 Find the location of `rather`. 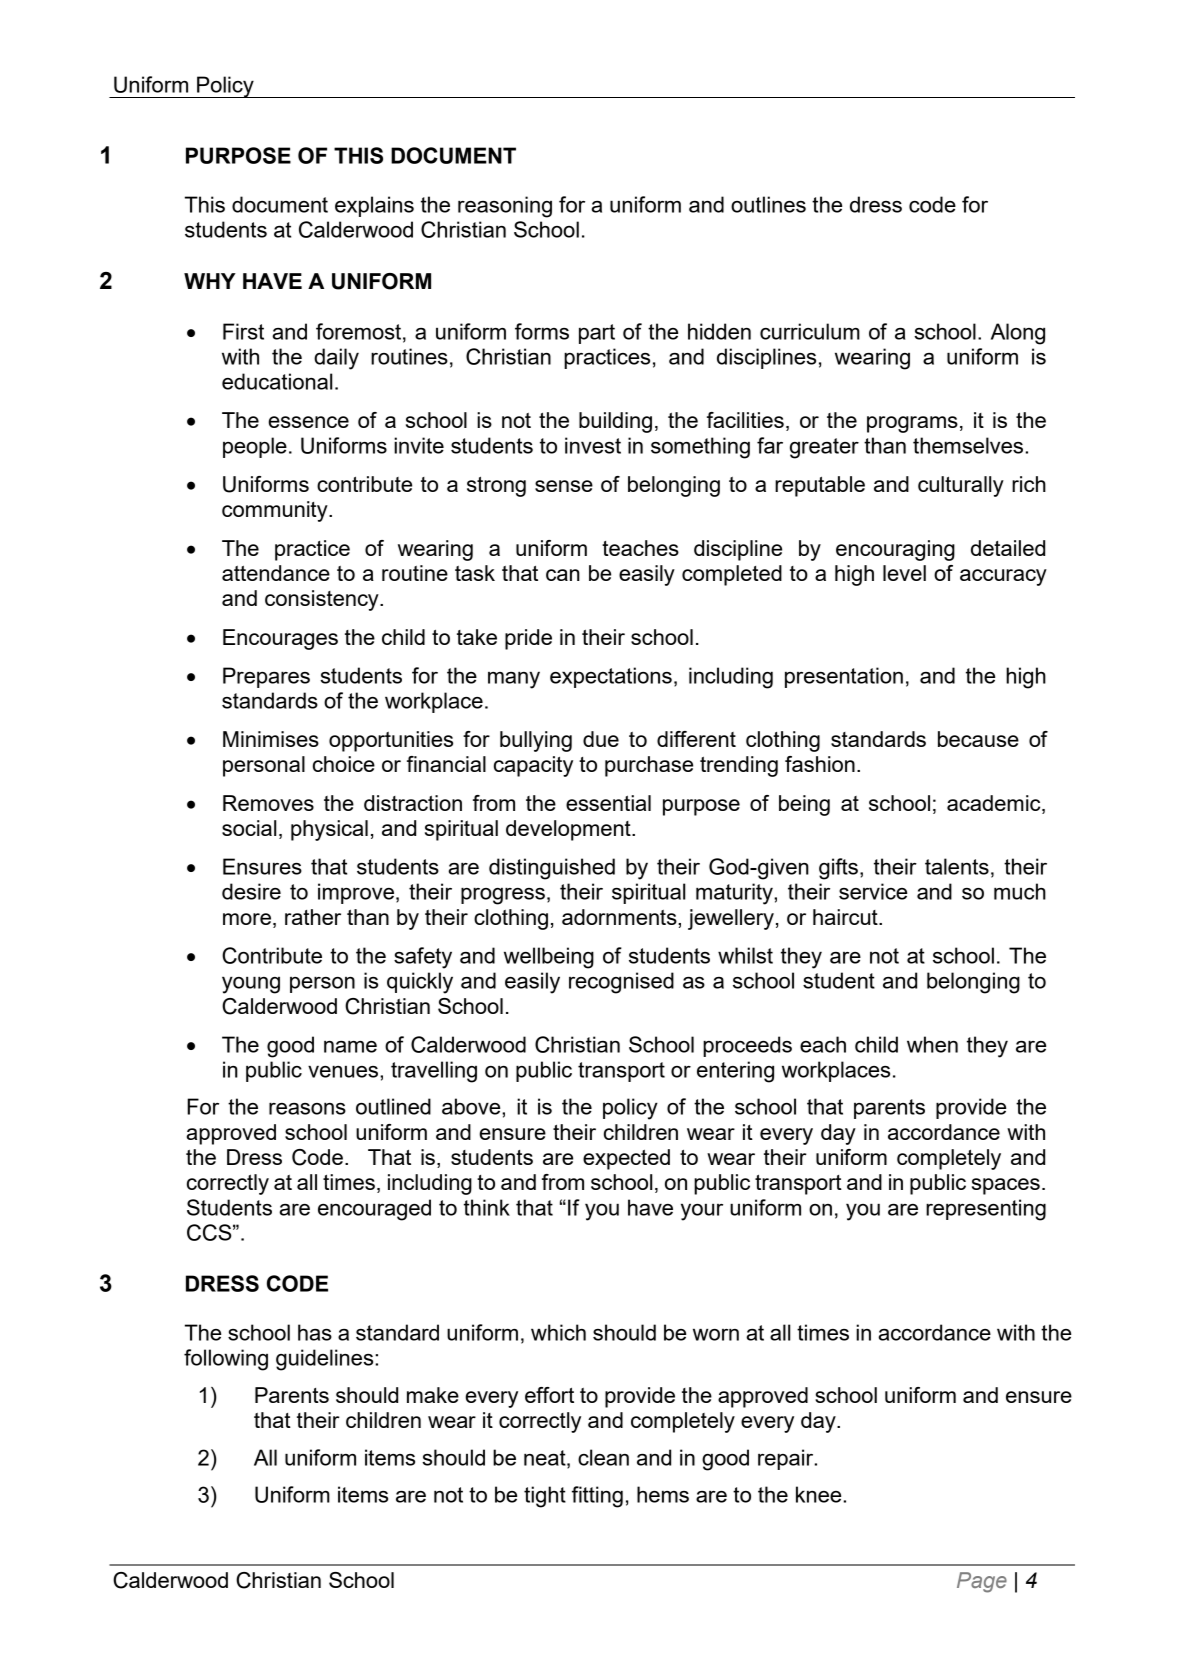

rather is located at coordinates (313, 917).
